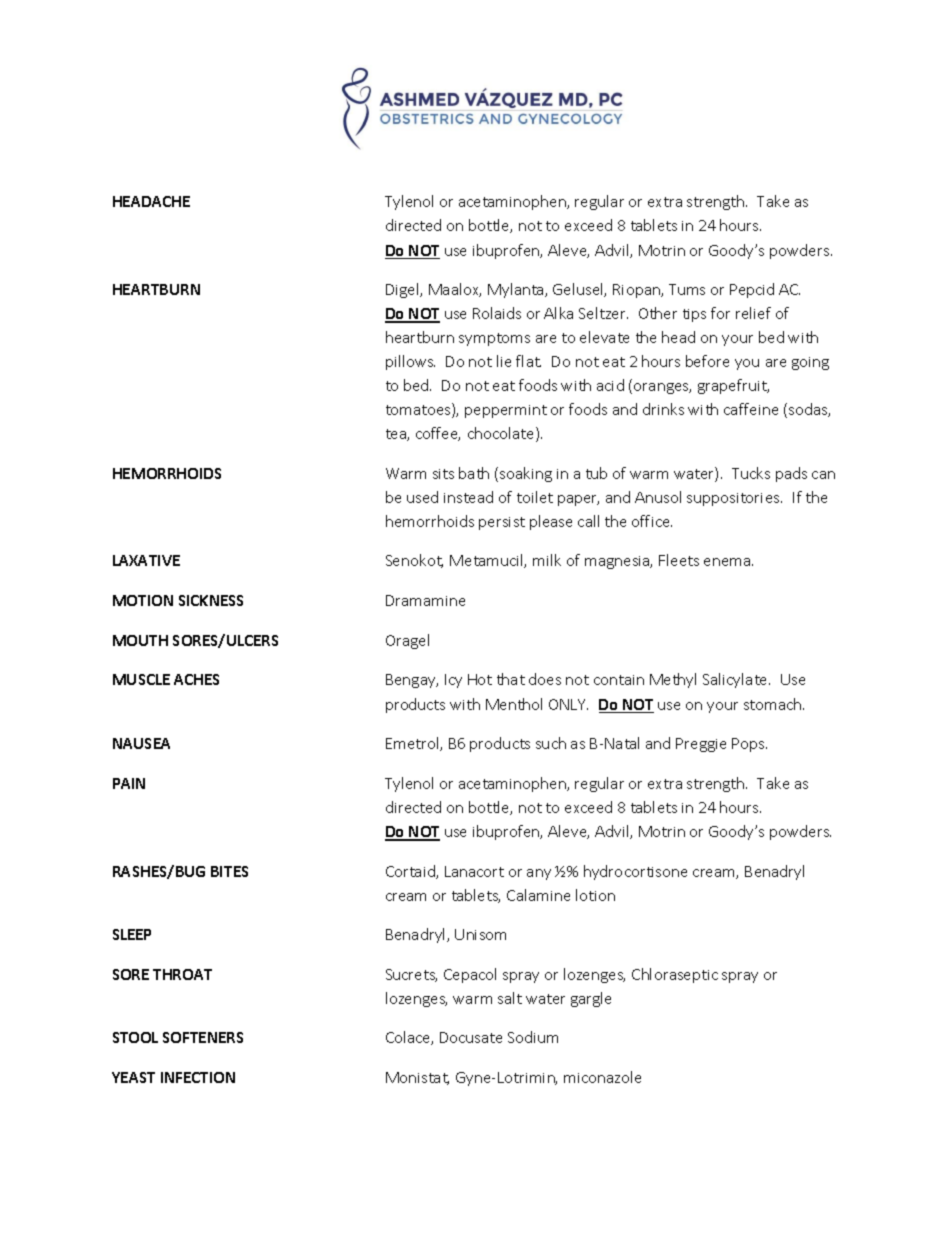 This page has height=1233, width=952. I want to click on any, so click(539, 874).
